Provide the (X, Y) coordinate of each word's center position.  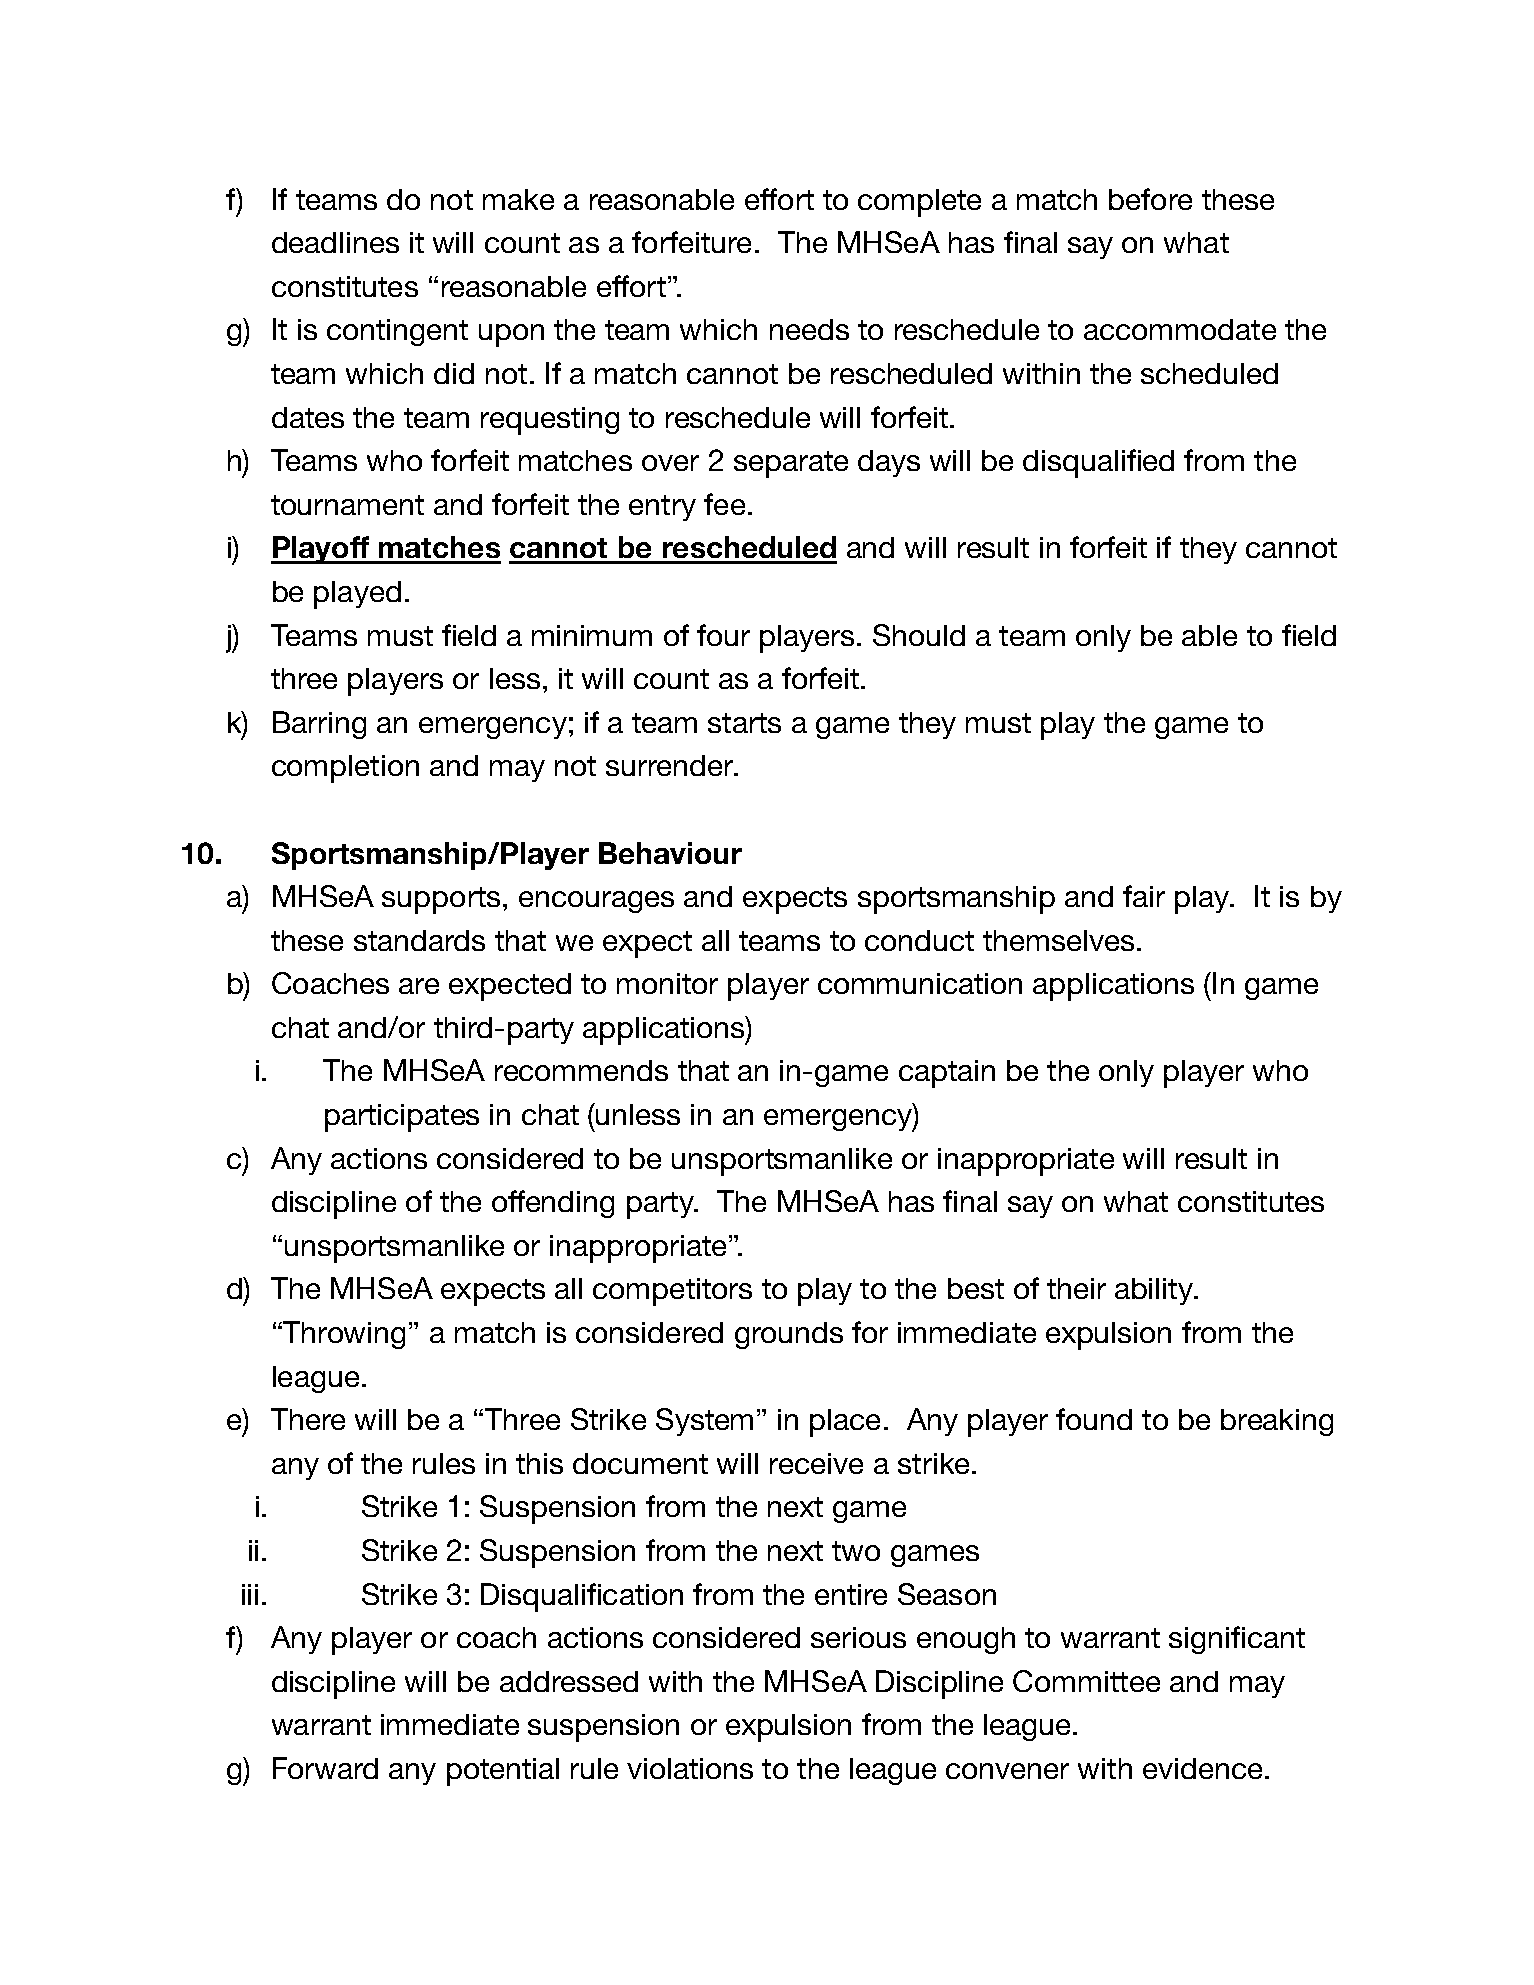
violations (690, 1768)
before (1150, 199)
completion (345, 769)
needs (809, 329)
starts (744, 723)
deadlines (335, 242)
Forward (325, 1768)
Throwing (343, 1335)
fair (1144, 896)
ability (1155, 1291)
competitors (672, 1292)
